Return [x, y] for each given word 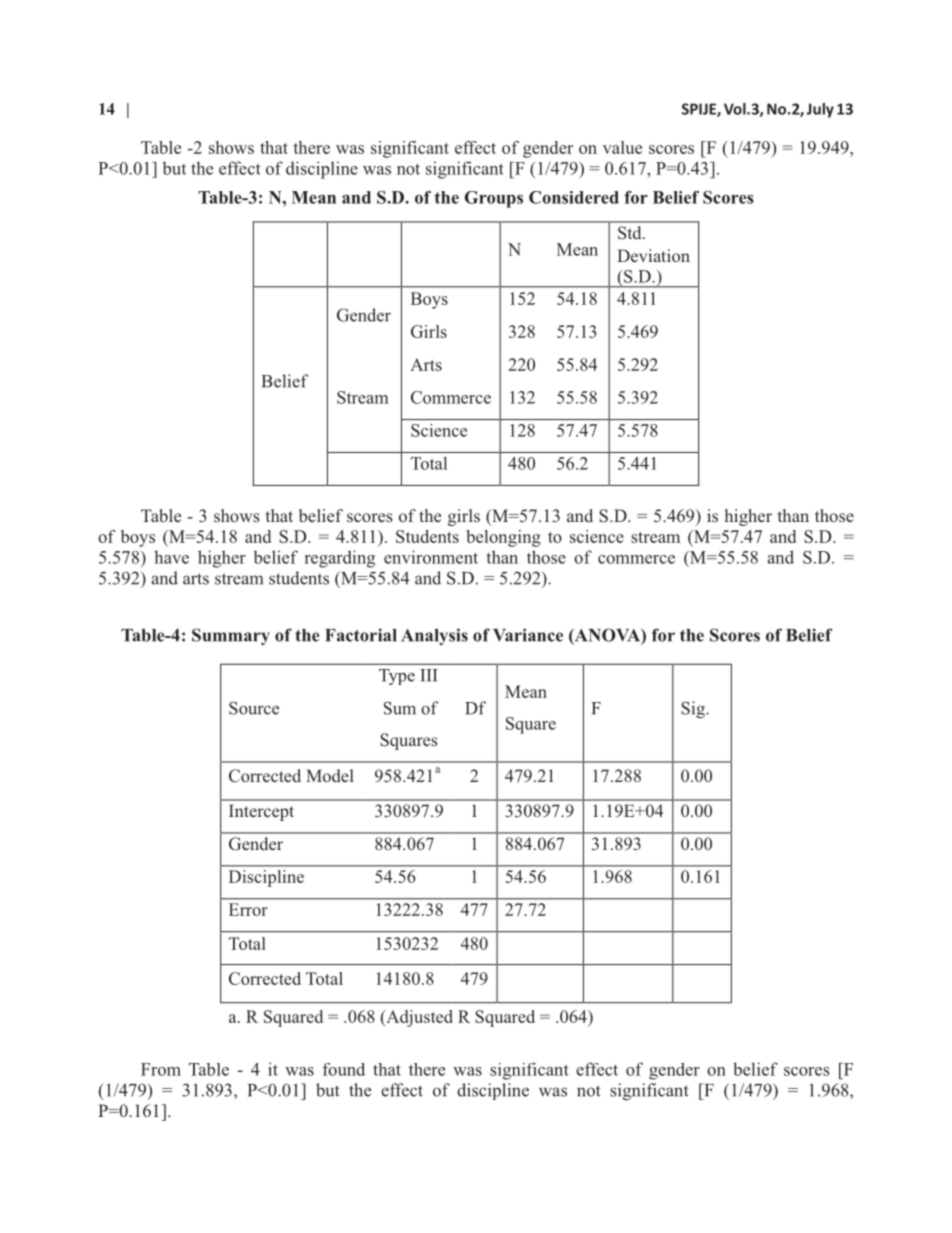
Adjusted [418, 1018]
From [161, 1069]
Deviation [653, 255]
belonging [503, 538]
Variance [528, 635]
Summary [231, 636]
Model [330, 775]
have [171, 557]
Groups [494, 199]
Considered [574, 197]
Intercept [261, 812]
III [429, 675]
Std [631, 233]
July [820, 110]
